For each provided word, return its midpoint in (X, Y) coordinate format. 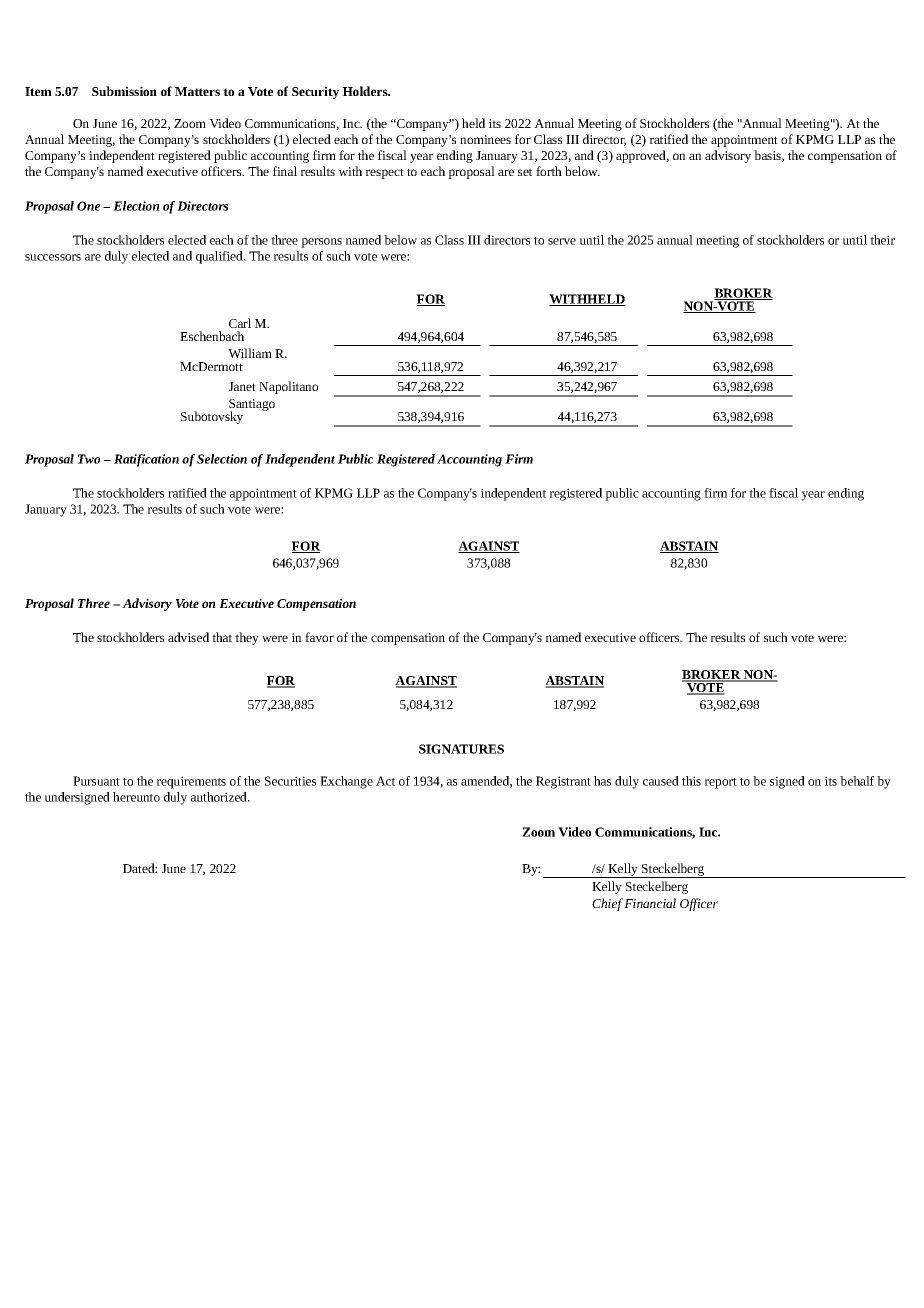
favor (319, 637)
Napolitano (288, 387)
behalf (857, 781)
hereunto (136, 797)
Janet (242, 386)
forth (549, 171)
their (882, 240)
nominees (485, 139)
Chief (607, 904)
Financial (650, 903)
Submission (124, 91)
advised (188, 637)
